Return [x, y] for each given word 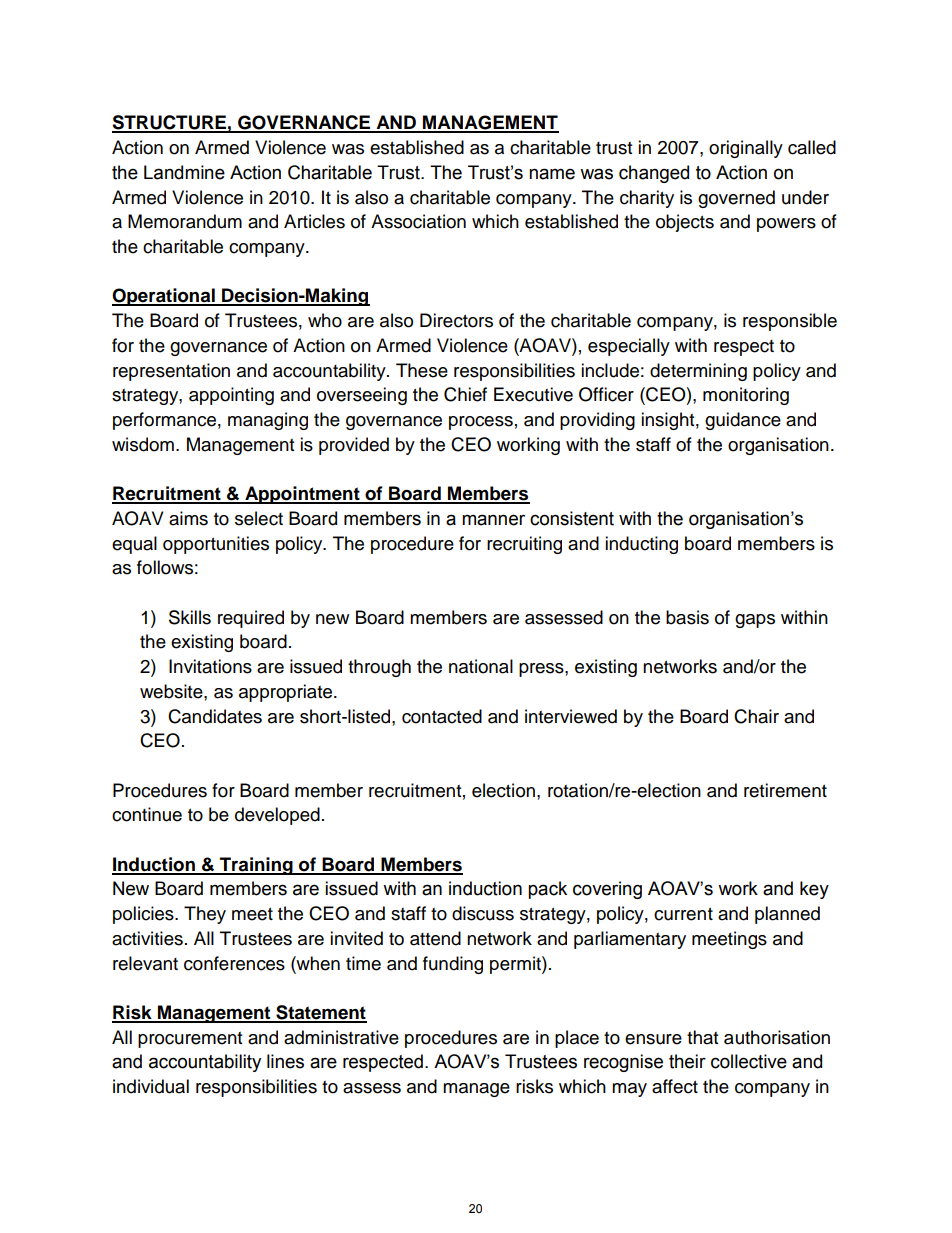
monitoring [746, 396]
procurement [190, 1040]
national [481, 666]
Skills [190, 617]
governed [736, 199]
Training [256, 866]
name [552, 174]
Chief [465, 394]
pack [547, 890]
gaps [755, 621]
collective [749, 1061]
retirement [785, 790]
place [577, 1039]
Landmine [184, 172]
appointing [231, 396]
